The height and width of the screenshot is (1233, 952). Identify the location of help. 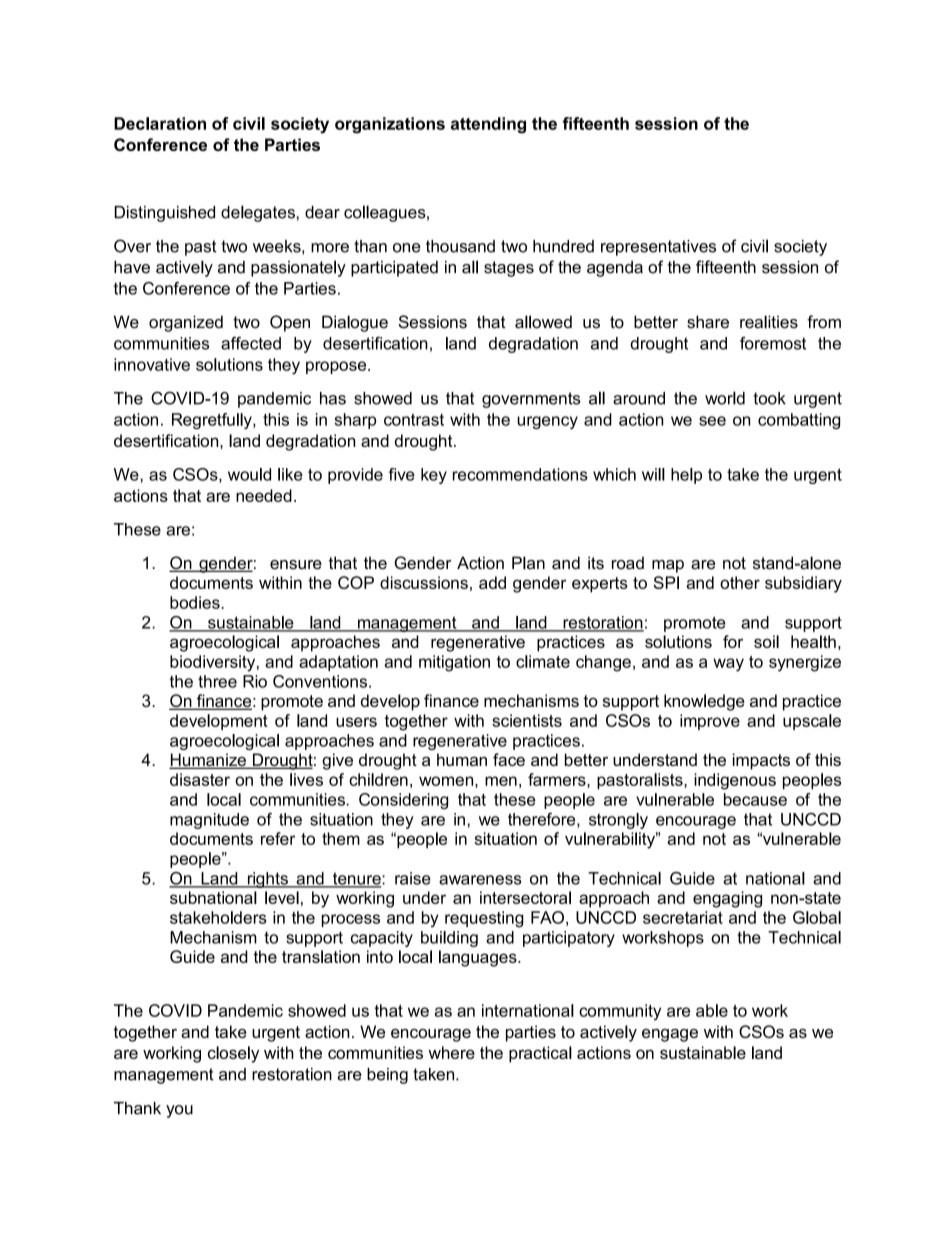
(686, 476).
